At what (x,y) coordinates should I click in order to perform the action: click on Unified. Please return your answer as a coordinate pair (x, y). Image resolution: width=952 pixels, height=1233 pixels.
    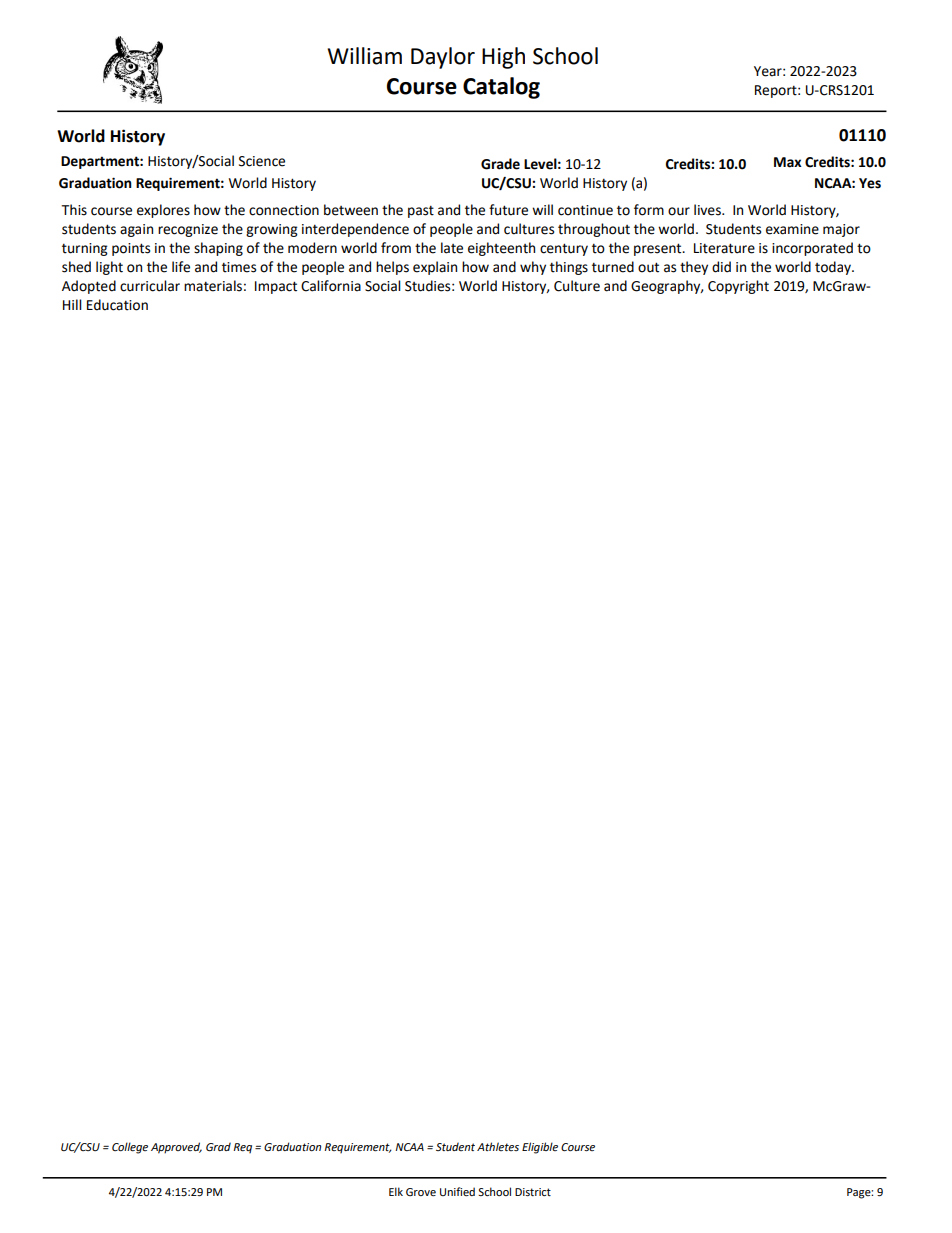
    Looking at the image, I should click on (457, 1191).
